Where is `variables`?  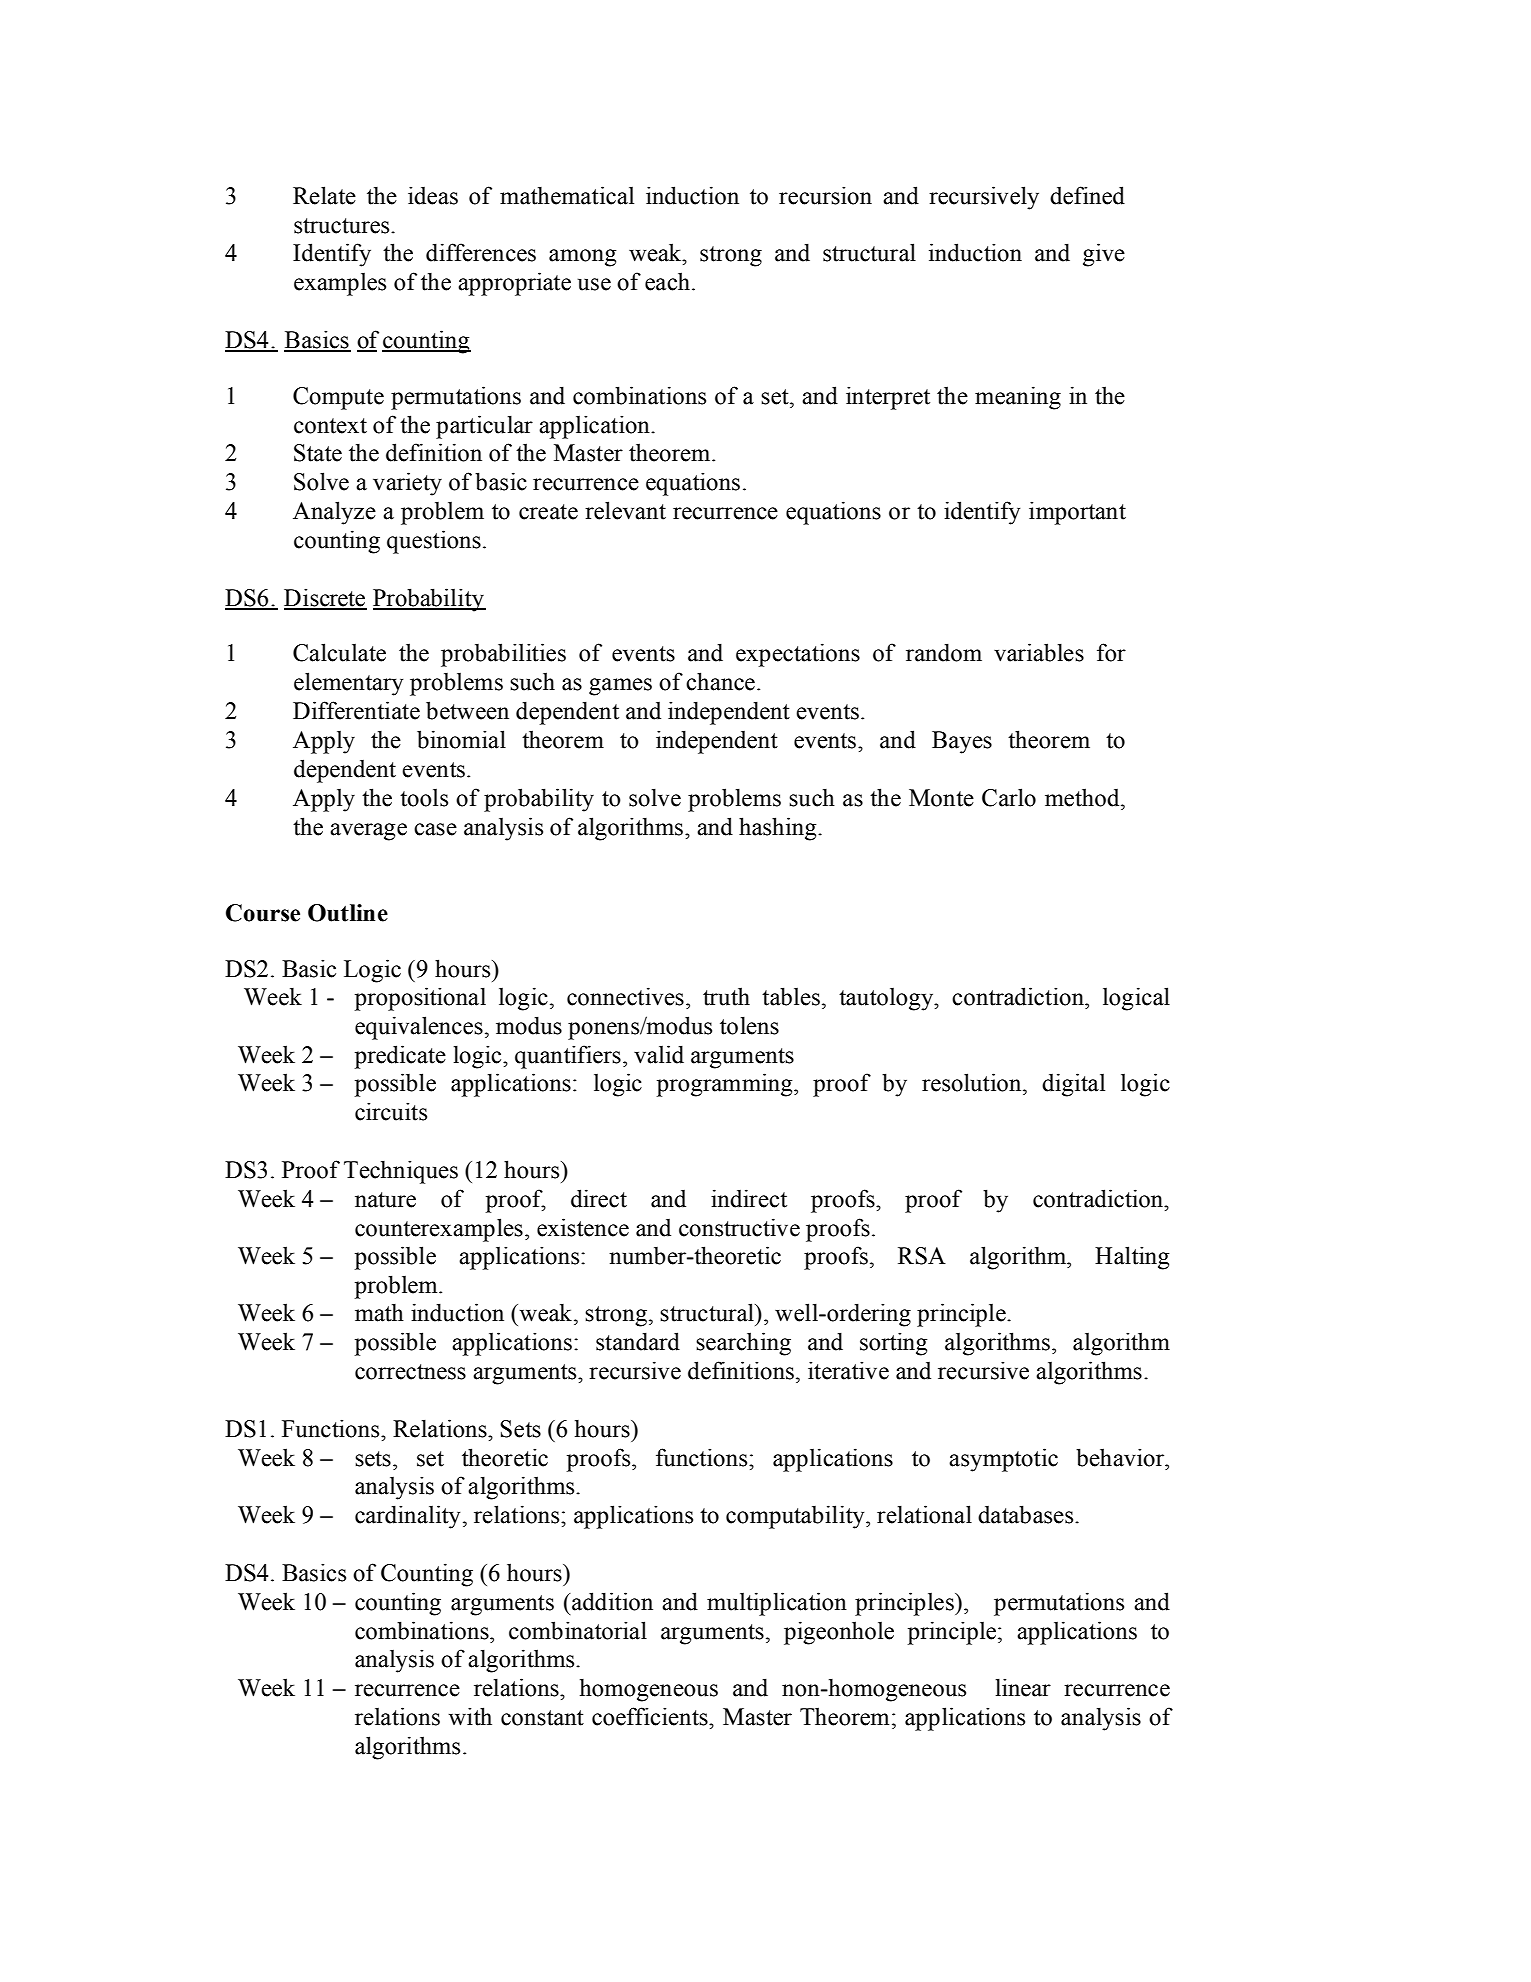 variables is located at coordinates (1039, 652).
